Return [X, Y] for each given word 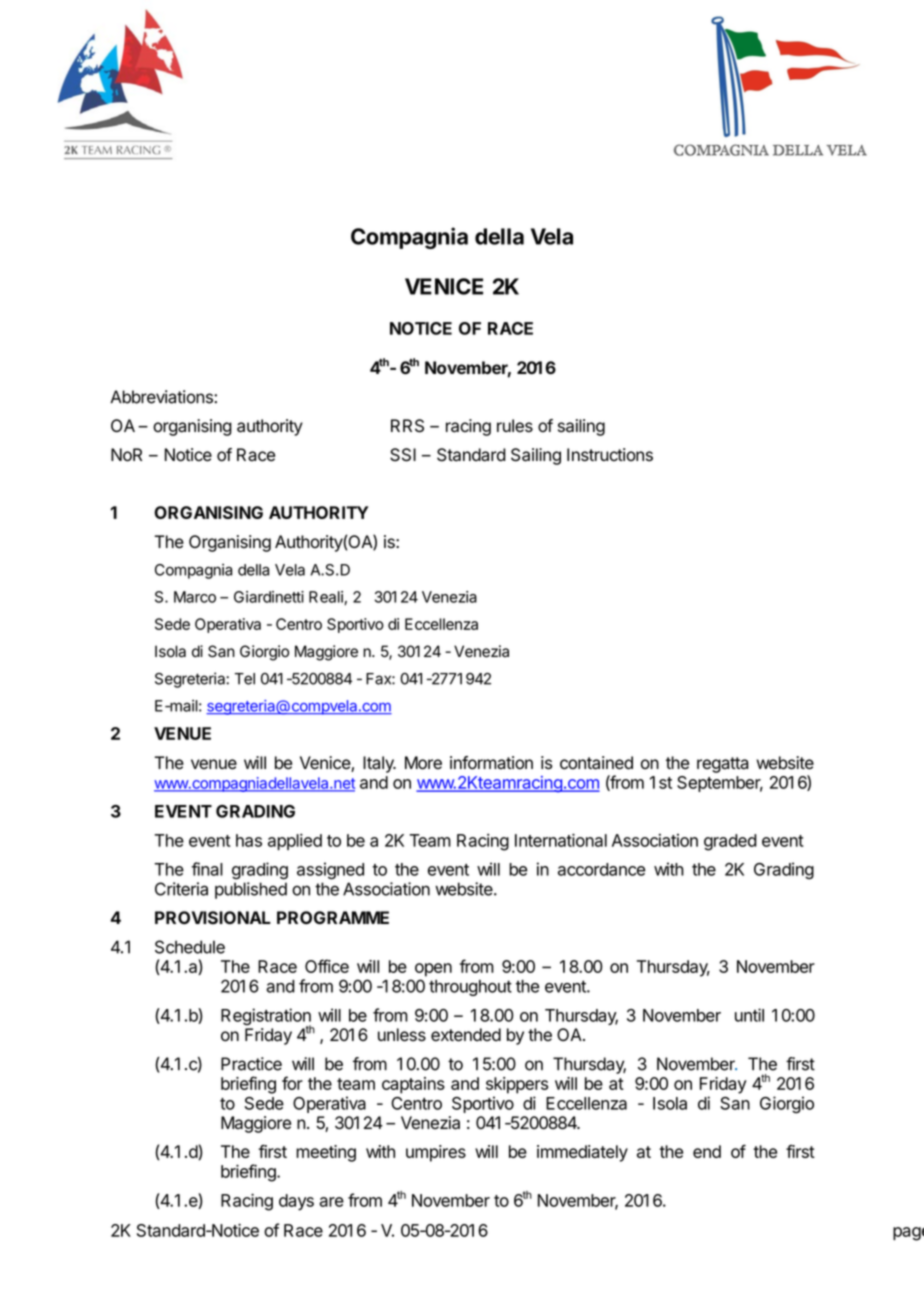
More [423, 763]
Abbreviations [162, 397]
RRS [407, 426]
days [296, 1202]
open [433, 970]
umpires [436, 1153]
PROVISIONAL [213, 918]
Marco [195, 597]
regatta [723, 765]
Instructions [610, 455]
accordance [601, 869]
